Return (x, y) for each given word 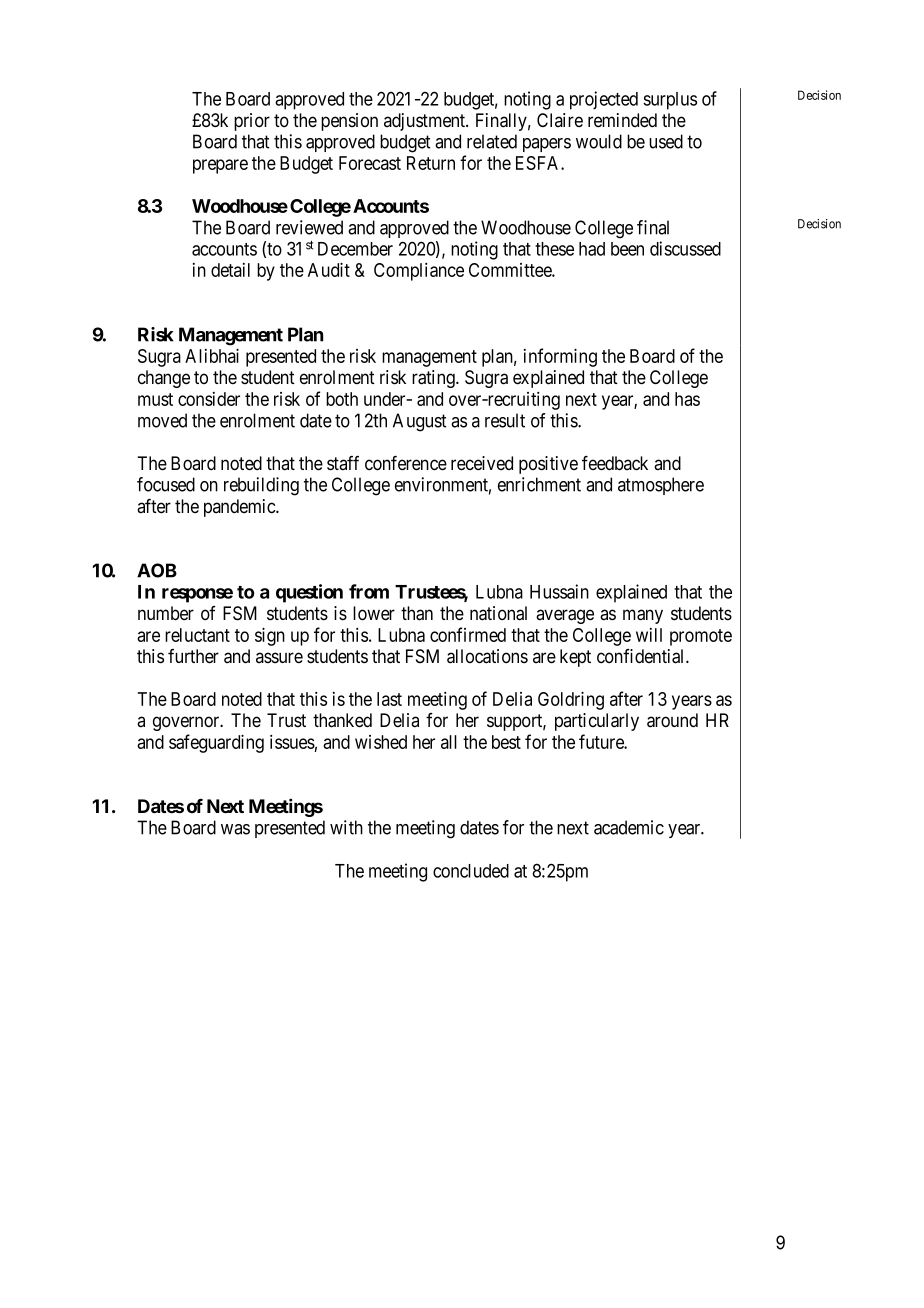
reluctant (197, 635)
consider (209, 399)
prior (252, 122)
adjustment (426, 122)
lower (374, 613)
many (643, 616)
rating (434, 379)
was (235, 829)
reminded (622, 120)
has (687, 399)
